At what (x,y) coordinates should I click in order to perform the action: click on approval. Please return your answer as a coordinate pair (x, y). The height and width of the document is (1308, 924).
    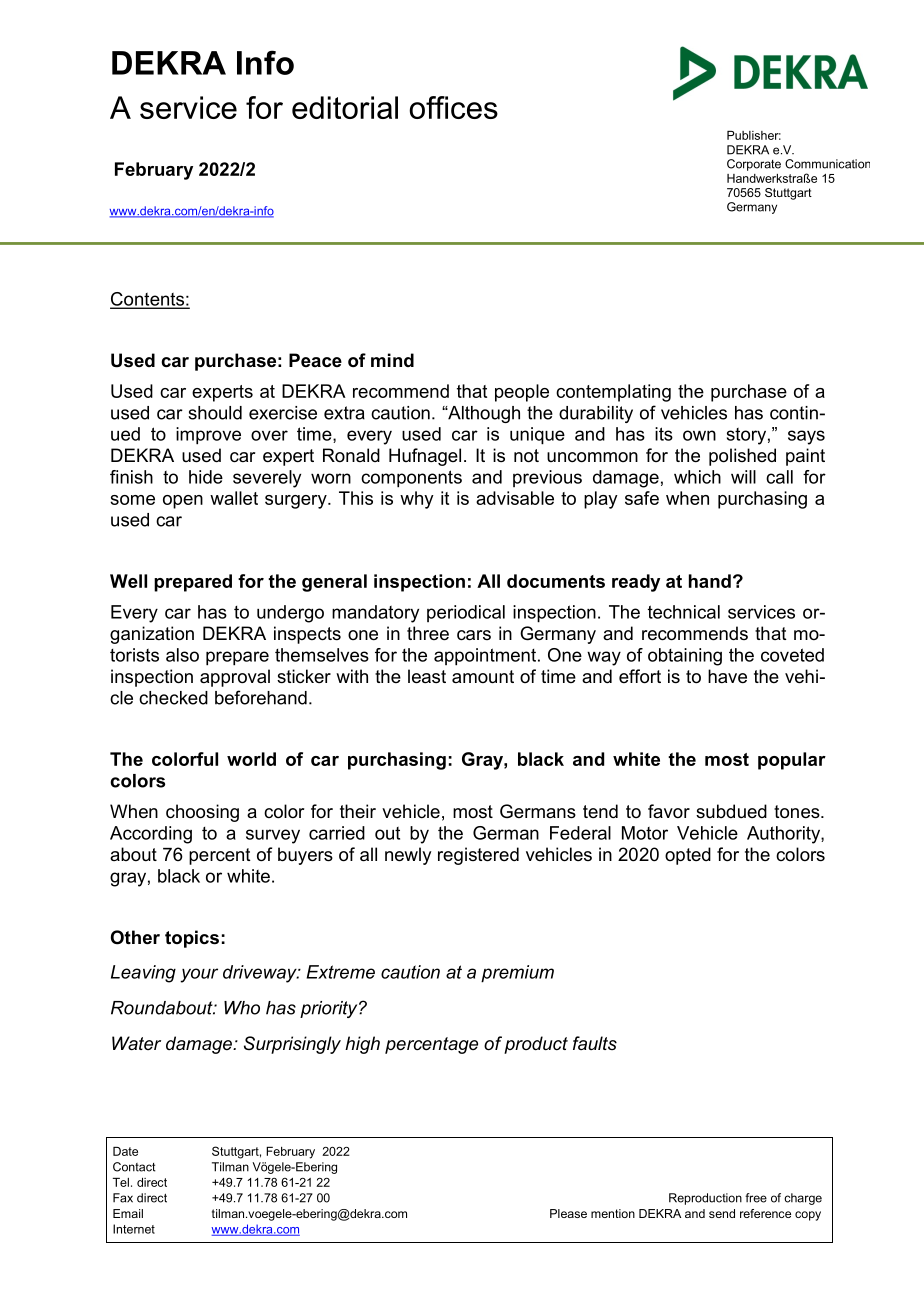
    Looking at the image, I should click on (235, 678).
